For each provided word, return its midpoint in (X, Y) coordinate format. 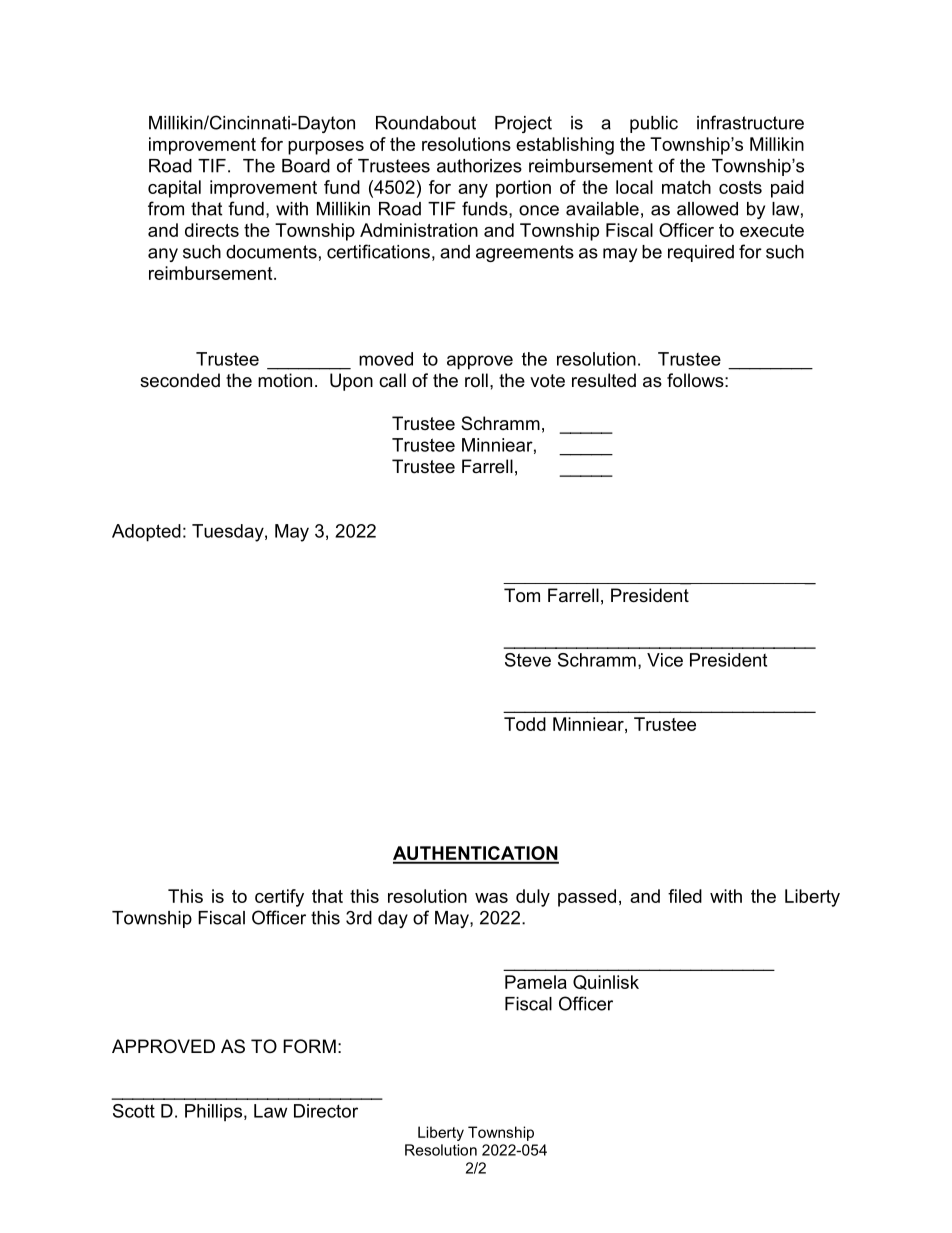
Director (326, 1111)
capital (174, 189)
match (686, 187)
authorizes (479, 166)
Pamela (536, 982)
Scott (134, 1111)
